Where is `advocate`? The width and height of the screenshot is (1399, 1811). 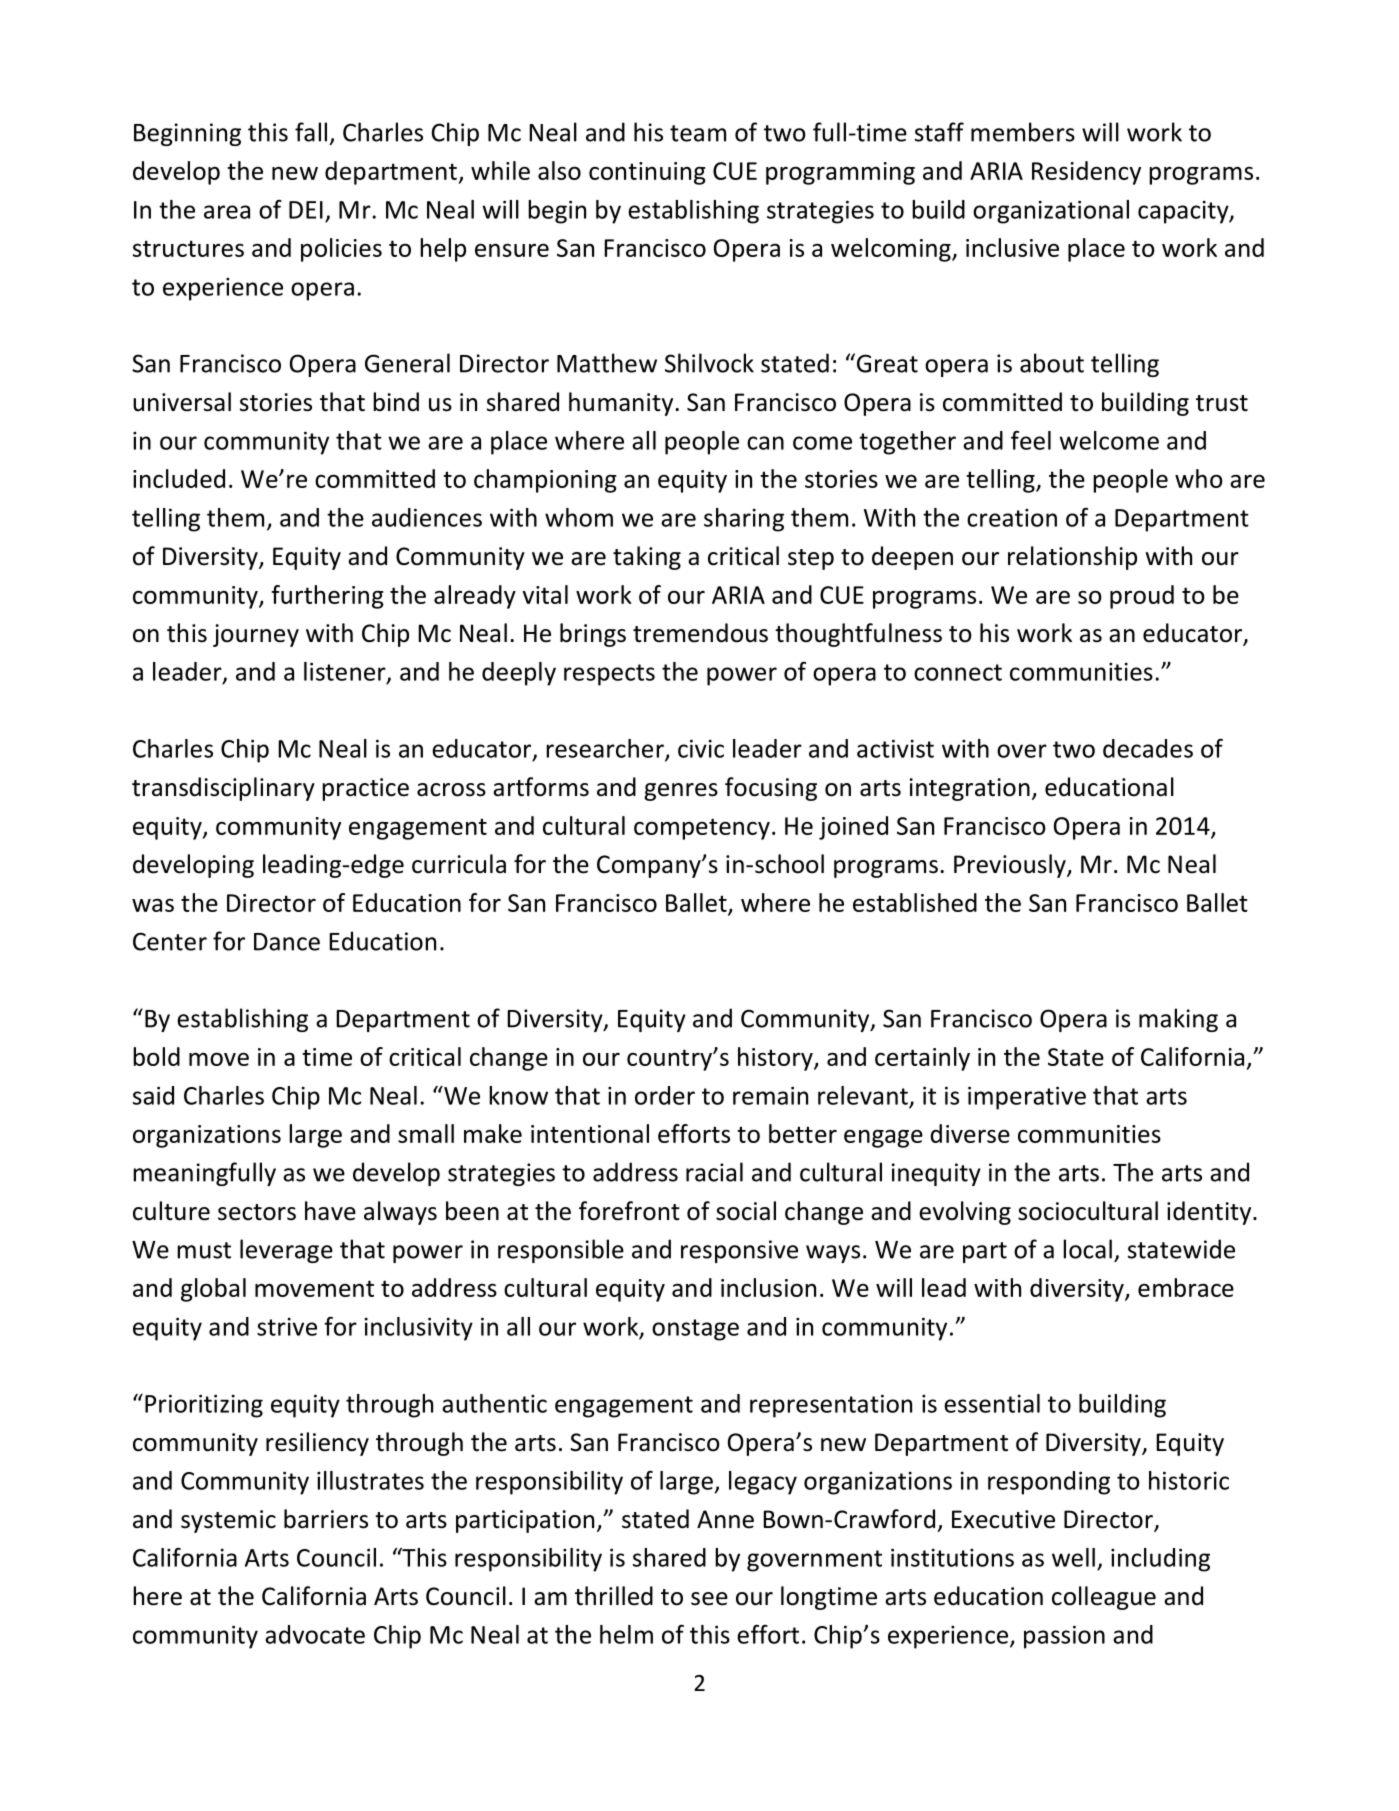 advocate is located at coordinates (315, 1634).
